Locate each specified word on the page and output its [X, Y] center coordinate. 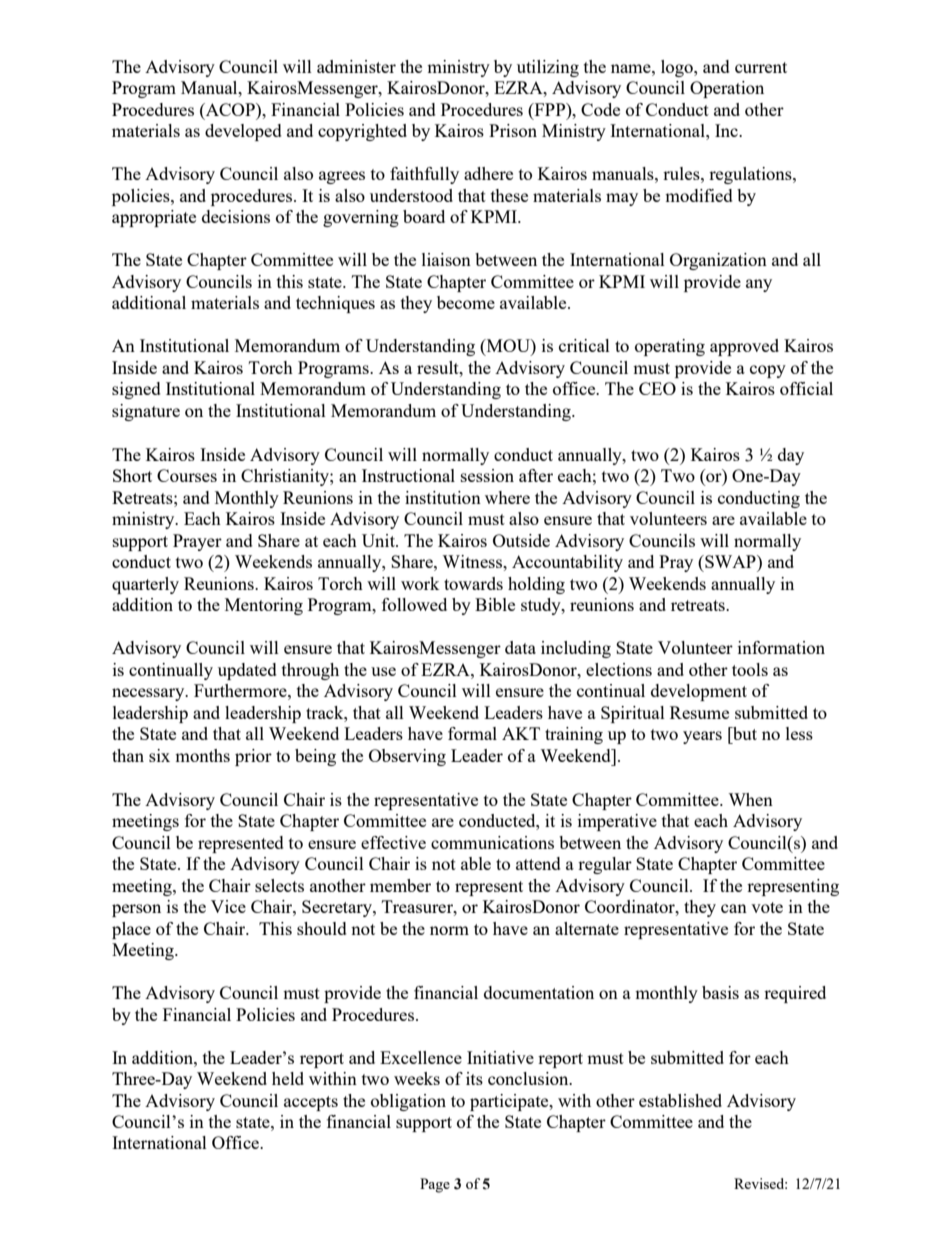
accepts [311, 1103]
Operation [727, 89]
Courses [187, 475]
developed [243, 132]
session [487, 475]
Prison [513, 130]
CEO [657, 388]
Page [435, 1185]
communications [492, 842]
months [202, 755]
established [680, 1100]
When [750, 799]
